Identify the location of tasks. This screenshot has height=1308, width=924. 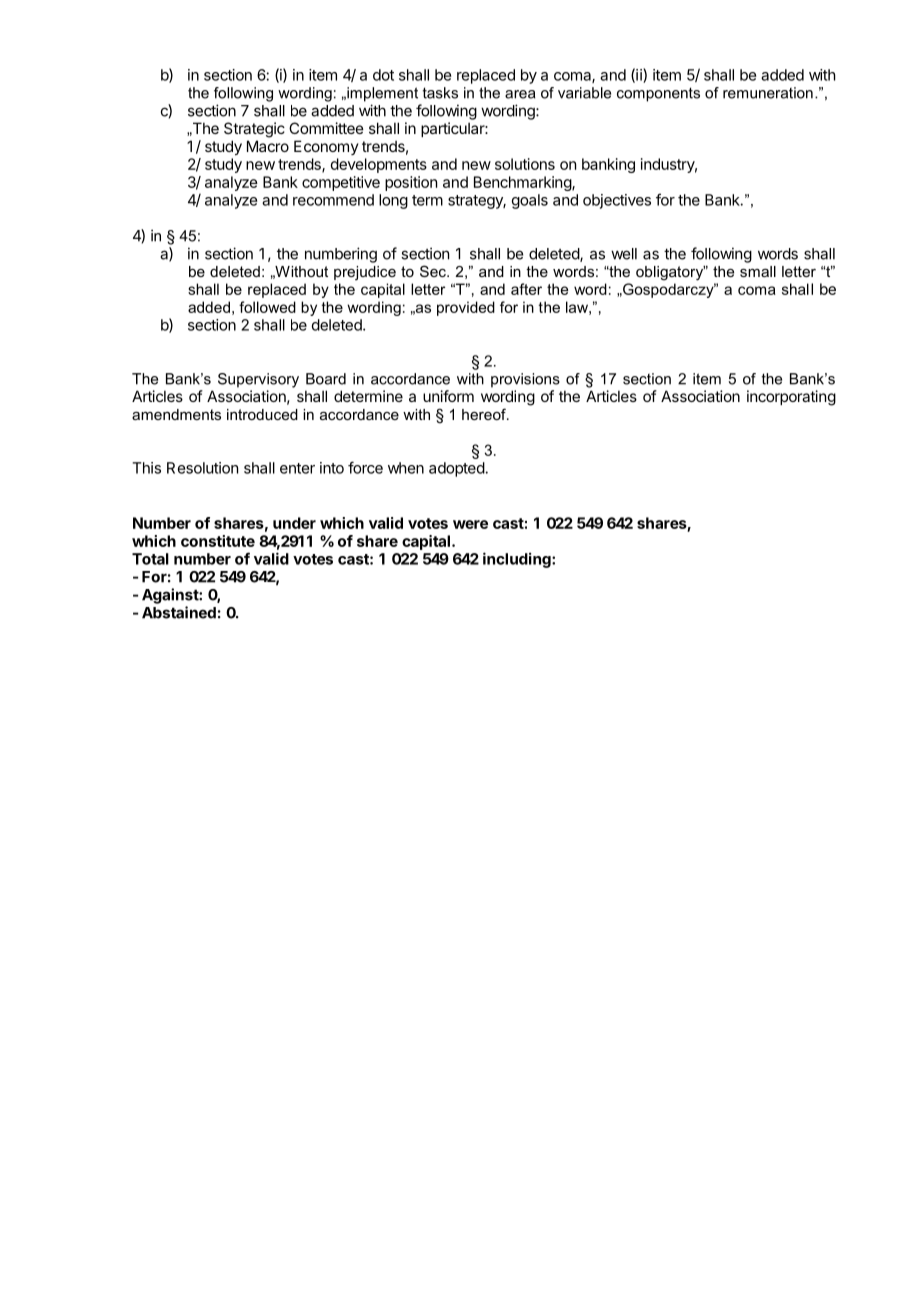
(440, 93).
